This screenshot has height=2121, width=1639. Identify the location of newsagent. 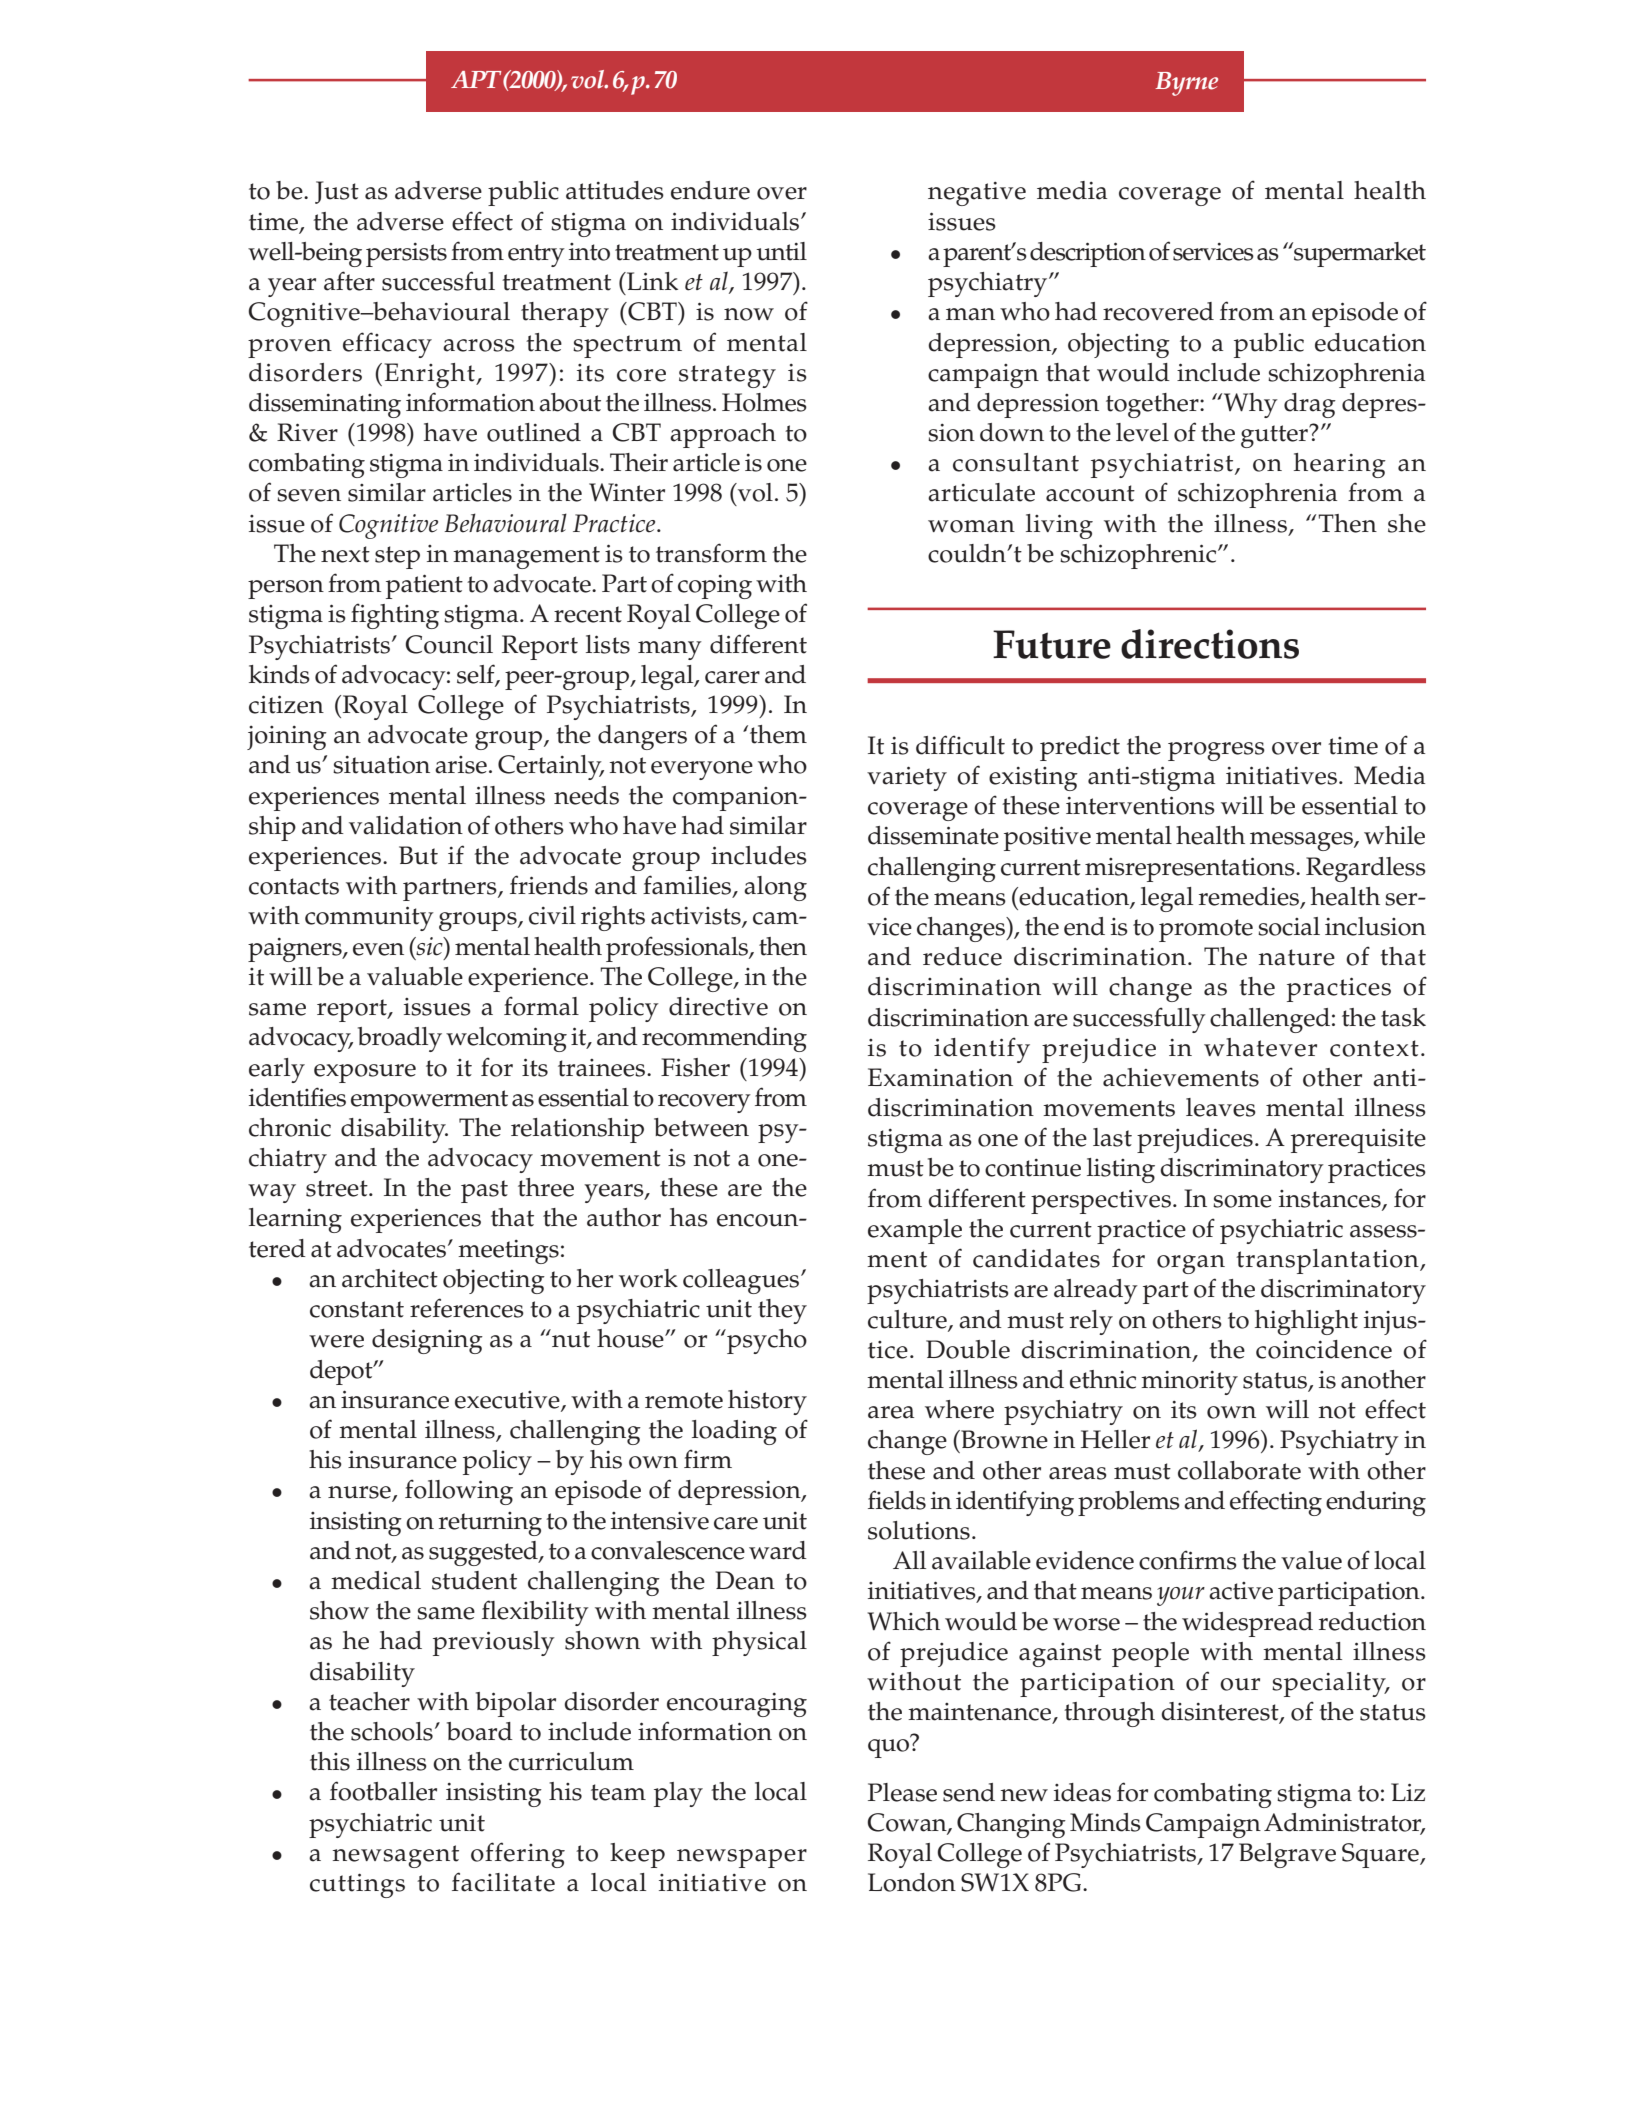
(396, 1856).
